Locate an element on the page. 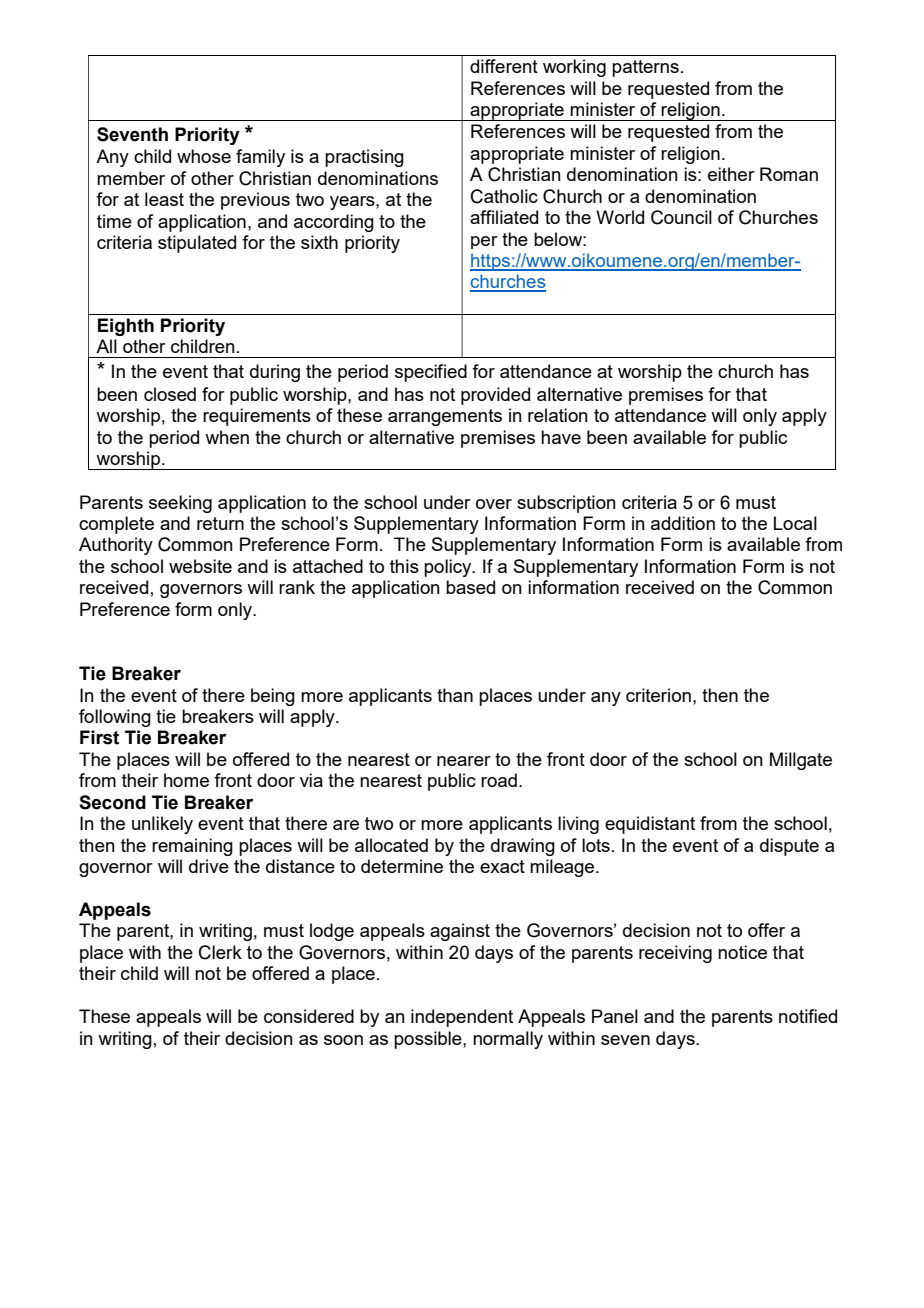  different is located at coordinates (504, 66).
